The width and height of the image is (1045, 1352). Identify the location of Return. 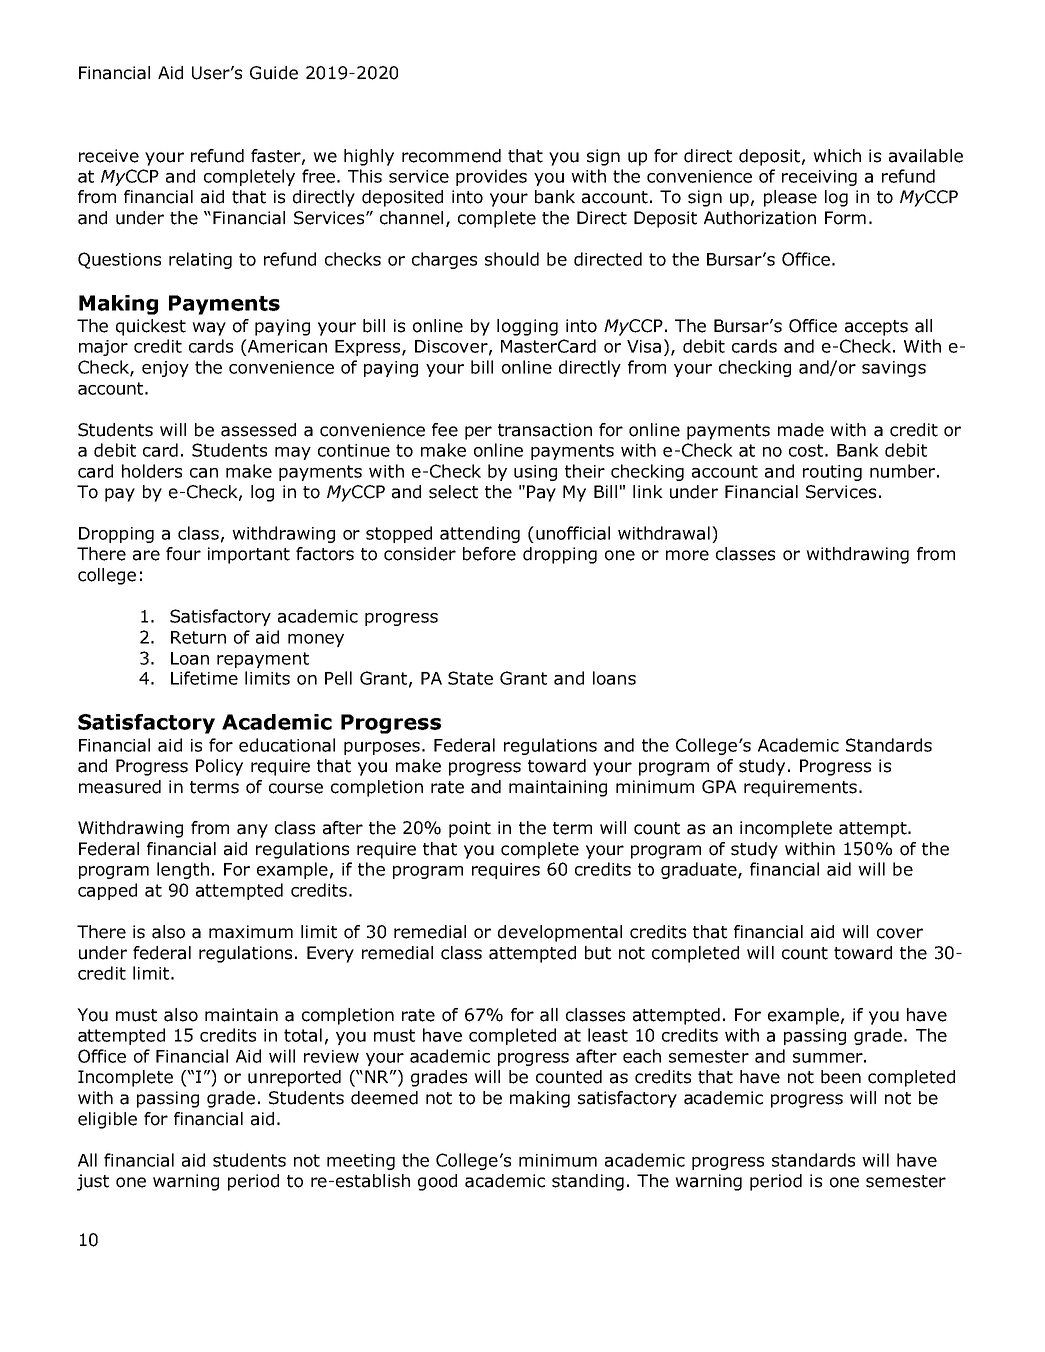
(198, 637).
